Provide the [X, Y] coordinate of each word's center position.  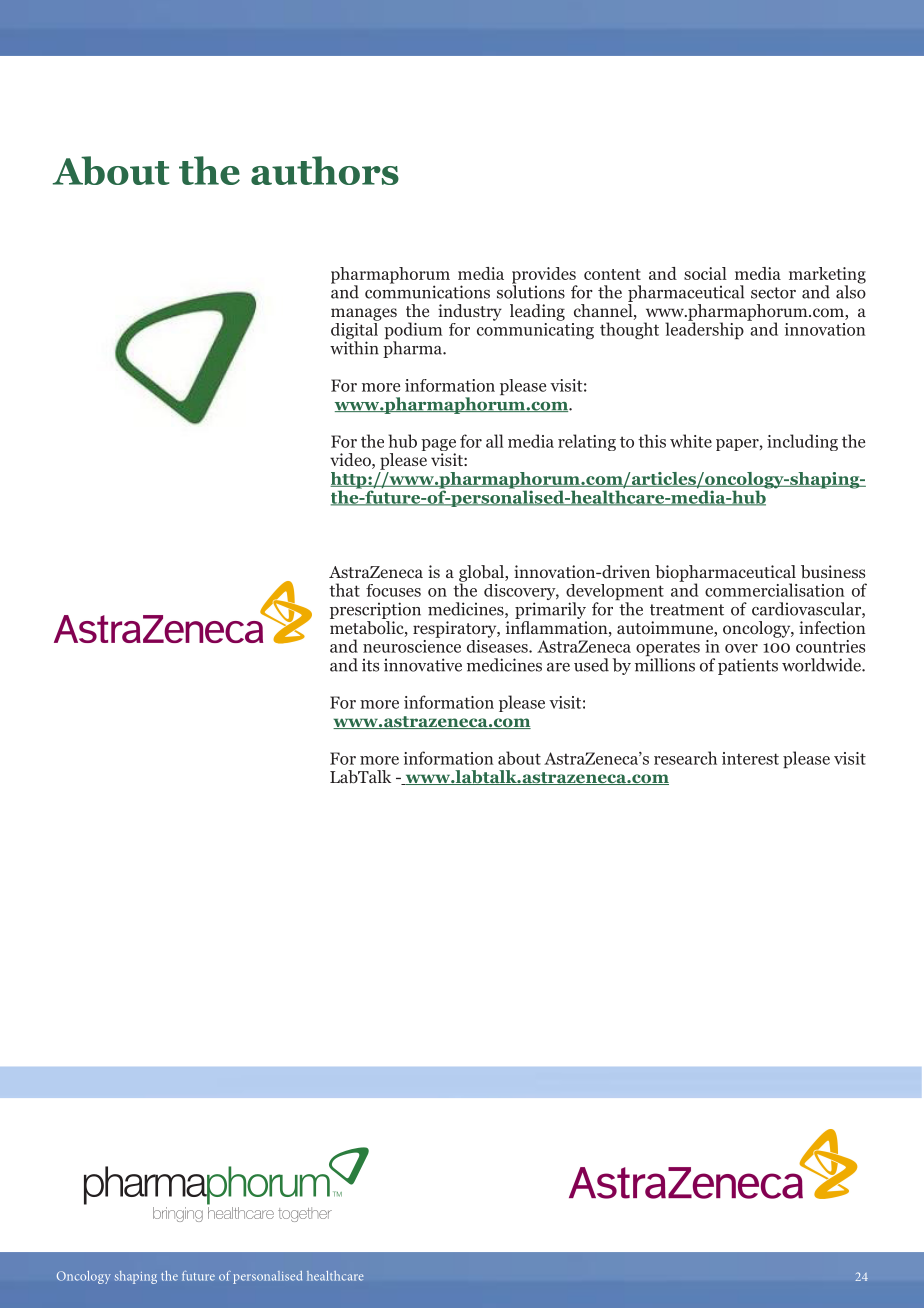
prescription [375, 610]
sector [773, 293]
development [615, 593]
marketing [827, 276]
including [802, 442]
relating [587, 442]
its [370, 665]
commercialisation [775, 590]
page [438, 446]
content [612, 274]
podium [413, 332]
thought [629, 330]
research [685, 758]
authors [325, 170]
